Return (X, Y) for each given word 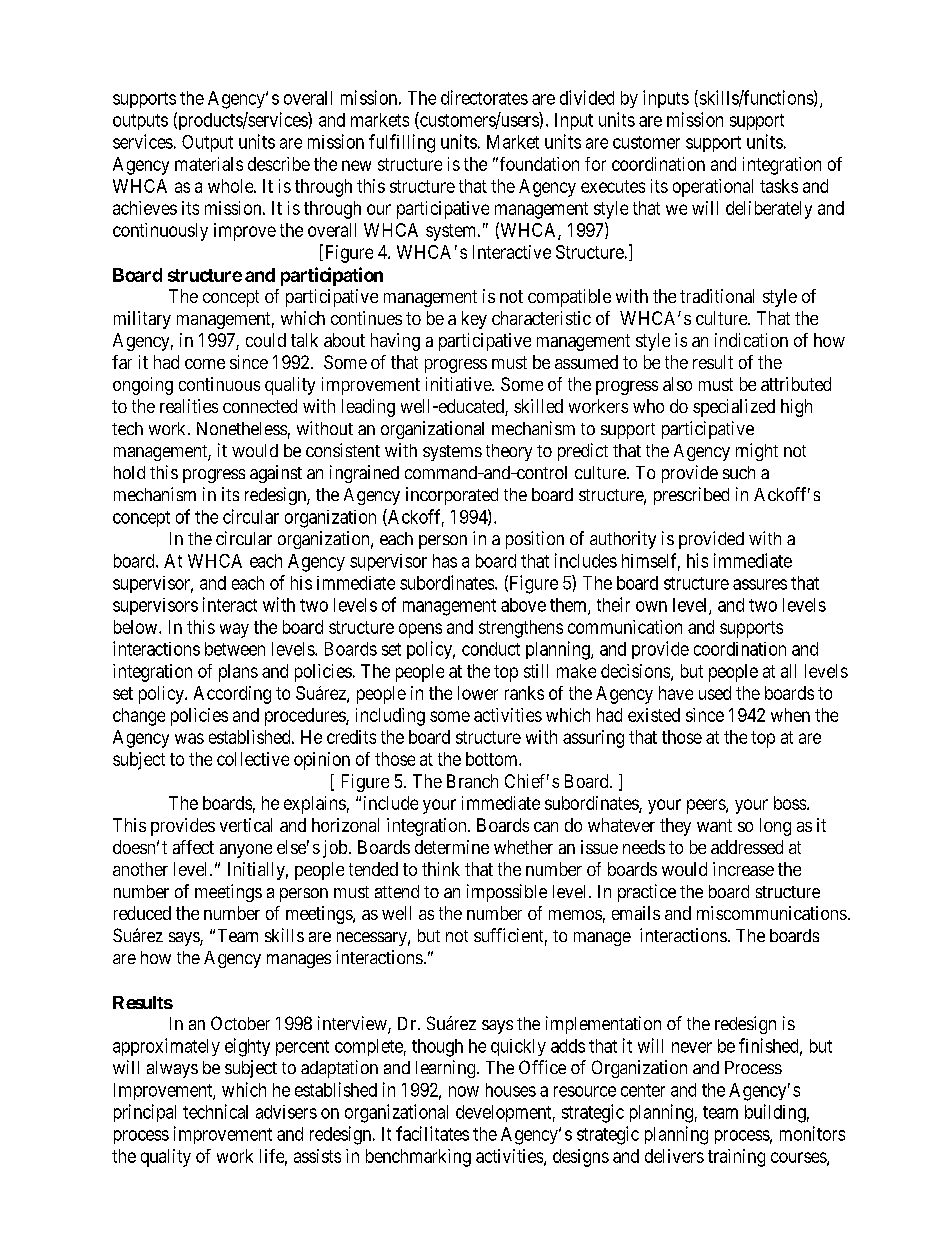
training (736, 1158)
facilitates (432, 1133)
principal (145, 1113)
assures (760, 584)
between (235, 649)
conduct (491, 649)
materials (209, 164)
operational (713, 188)
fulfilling (402, 143)
